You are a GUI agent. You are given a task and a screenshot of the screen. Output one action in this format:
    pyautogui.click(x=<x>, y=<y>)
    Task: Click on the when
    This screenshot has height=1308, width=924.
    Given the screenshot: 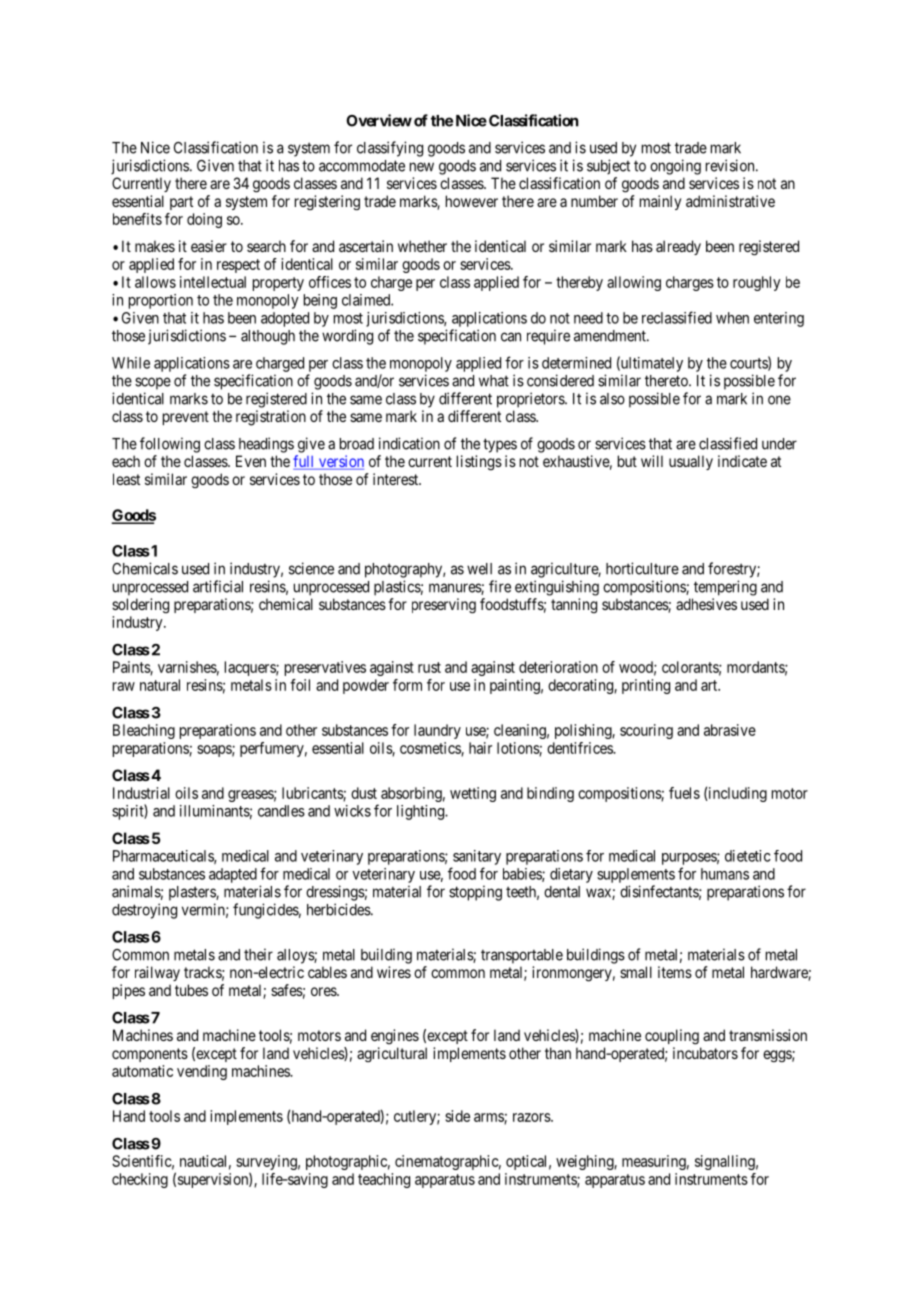 What is the action you would take?
    pyautogui.click(x=732, y=318)
